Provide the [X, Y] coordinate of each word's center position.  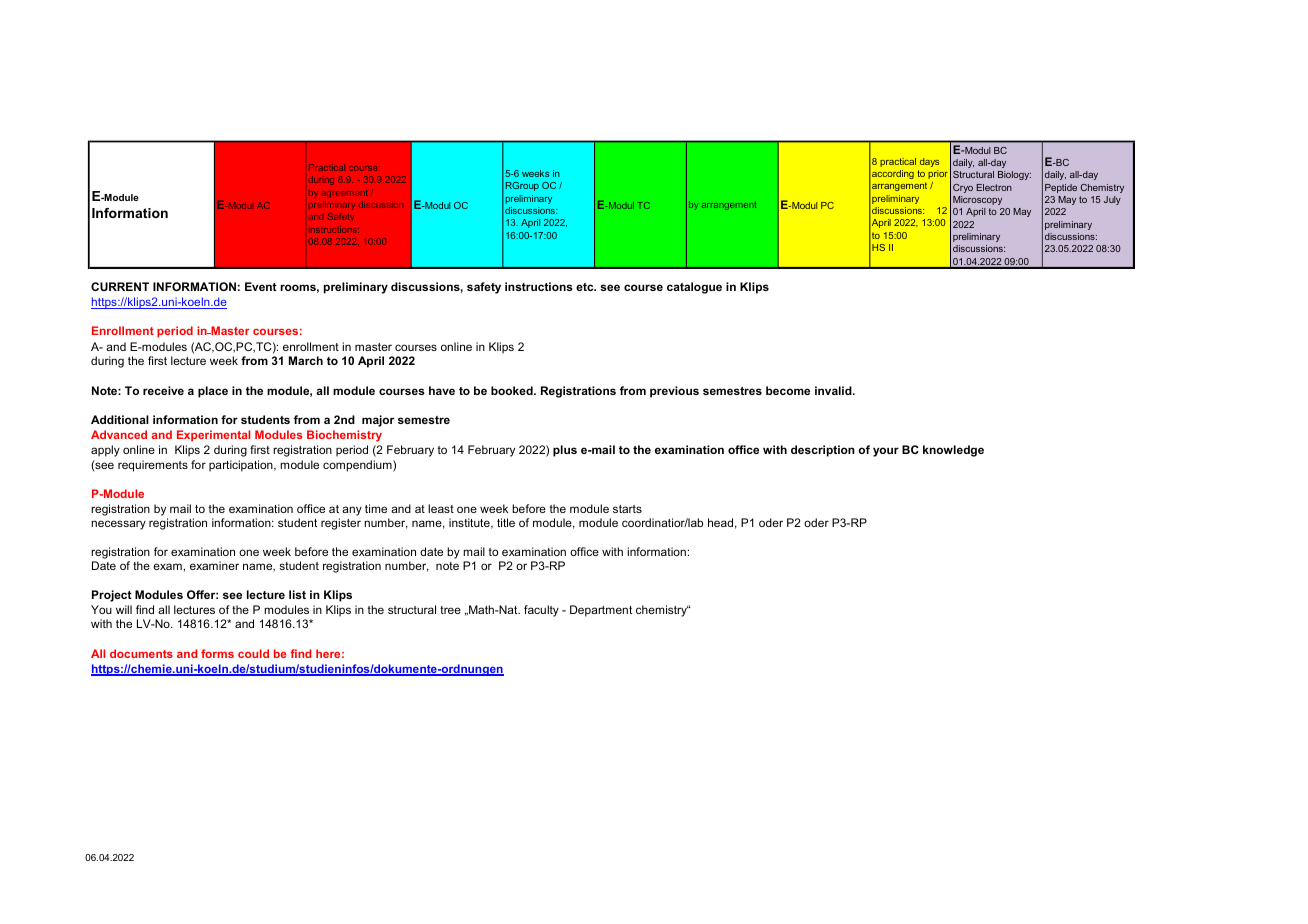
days [929, 162]
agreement [344, 194]
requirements [153, 466]
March [306, 360]
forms [217, 653]
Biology [1014, 175]
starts [627, 509]
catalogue [694, 288]
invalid [834, 390]
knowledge [953, 451]
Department [601, 611]
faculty [541, 611]
